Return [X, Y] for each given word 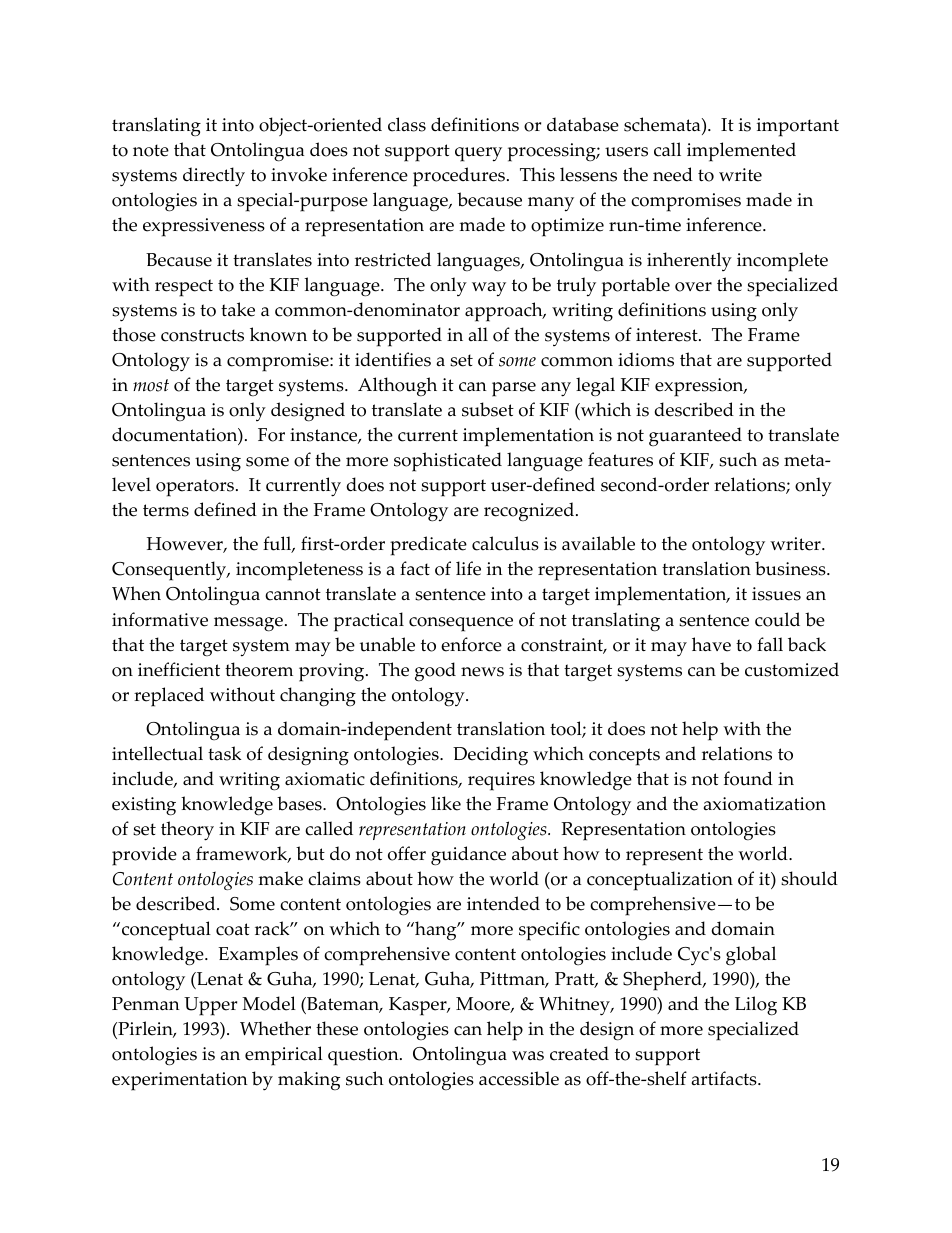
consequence [461, 624]
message [248, 624]
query [478, 154]
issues [776, 594]
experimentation [180, 1081]
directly [214, 177]
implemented [741, 152]
